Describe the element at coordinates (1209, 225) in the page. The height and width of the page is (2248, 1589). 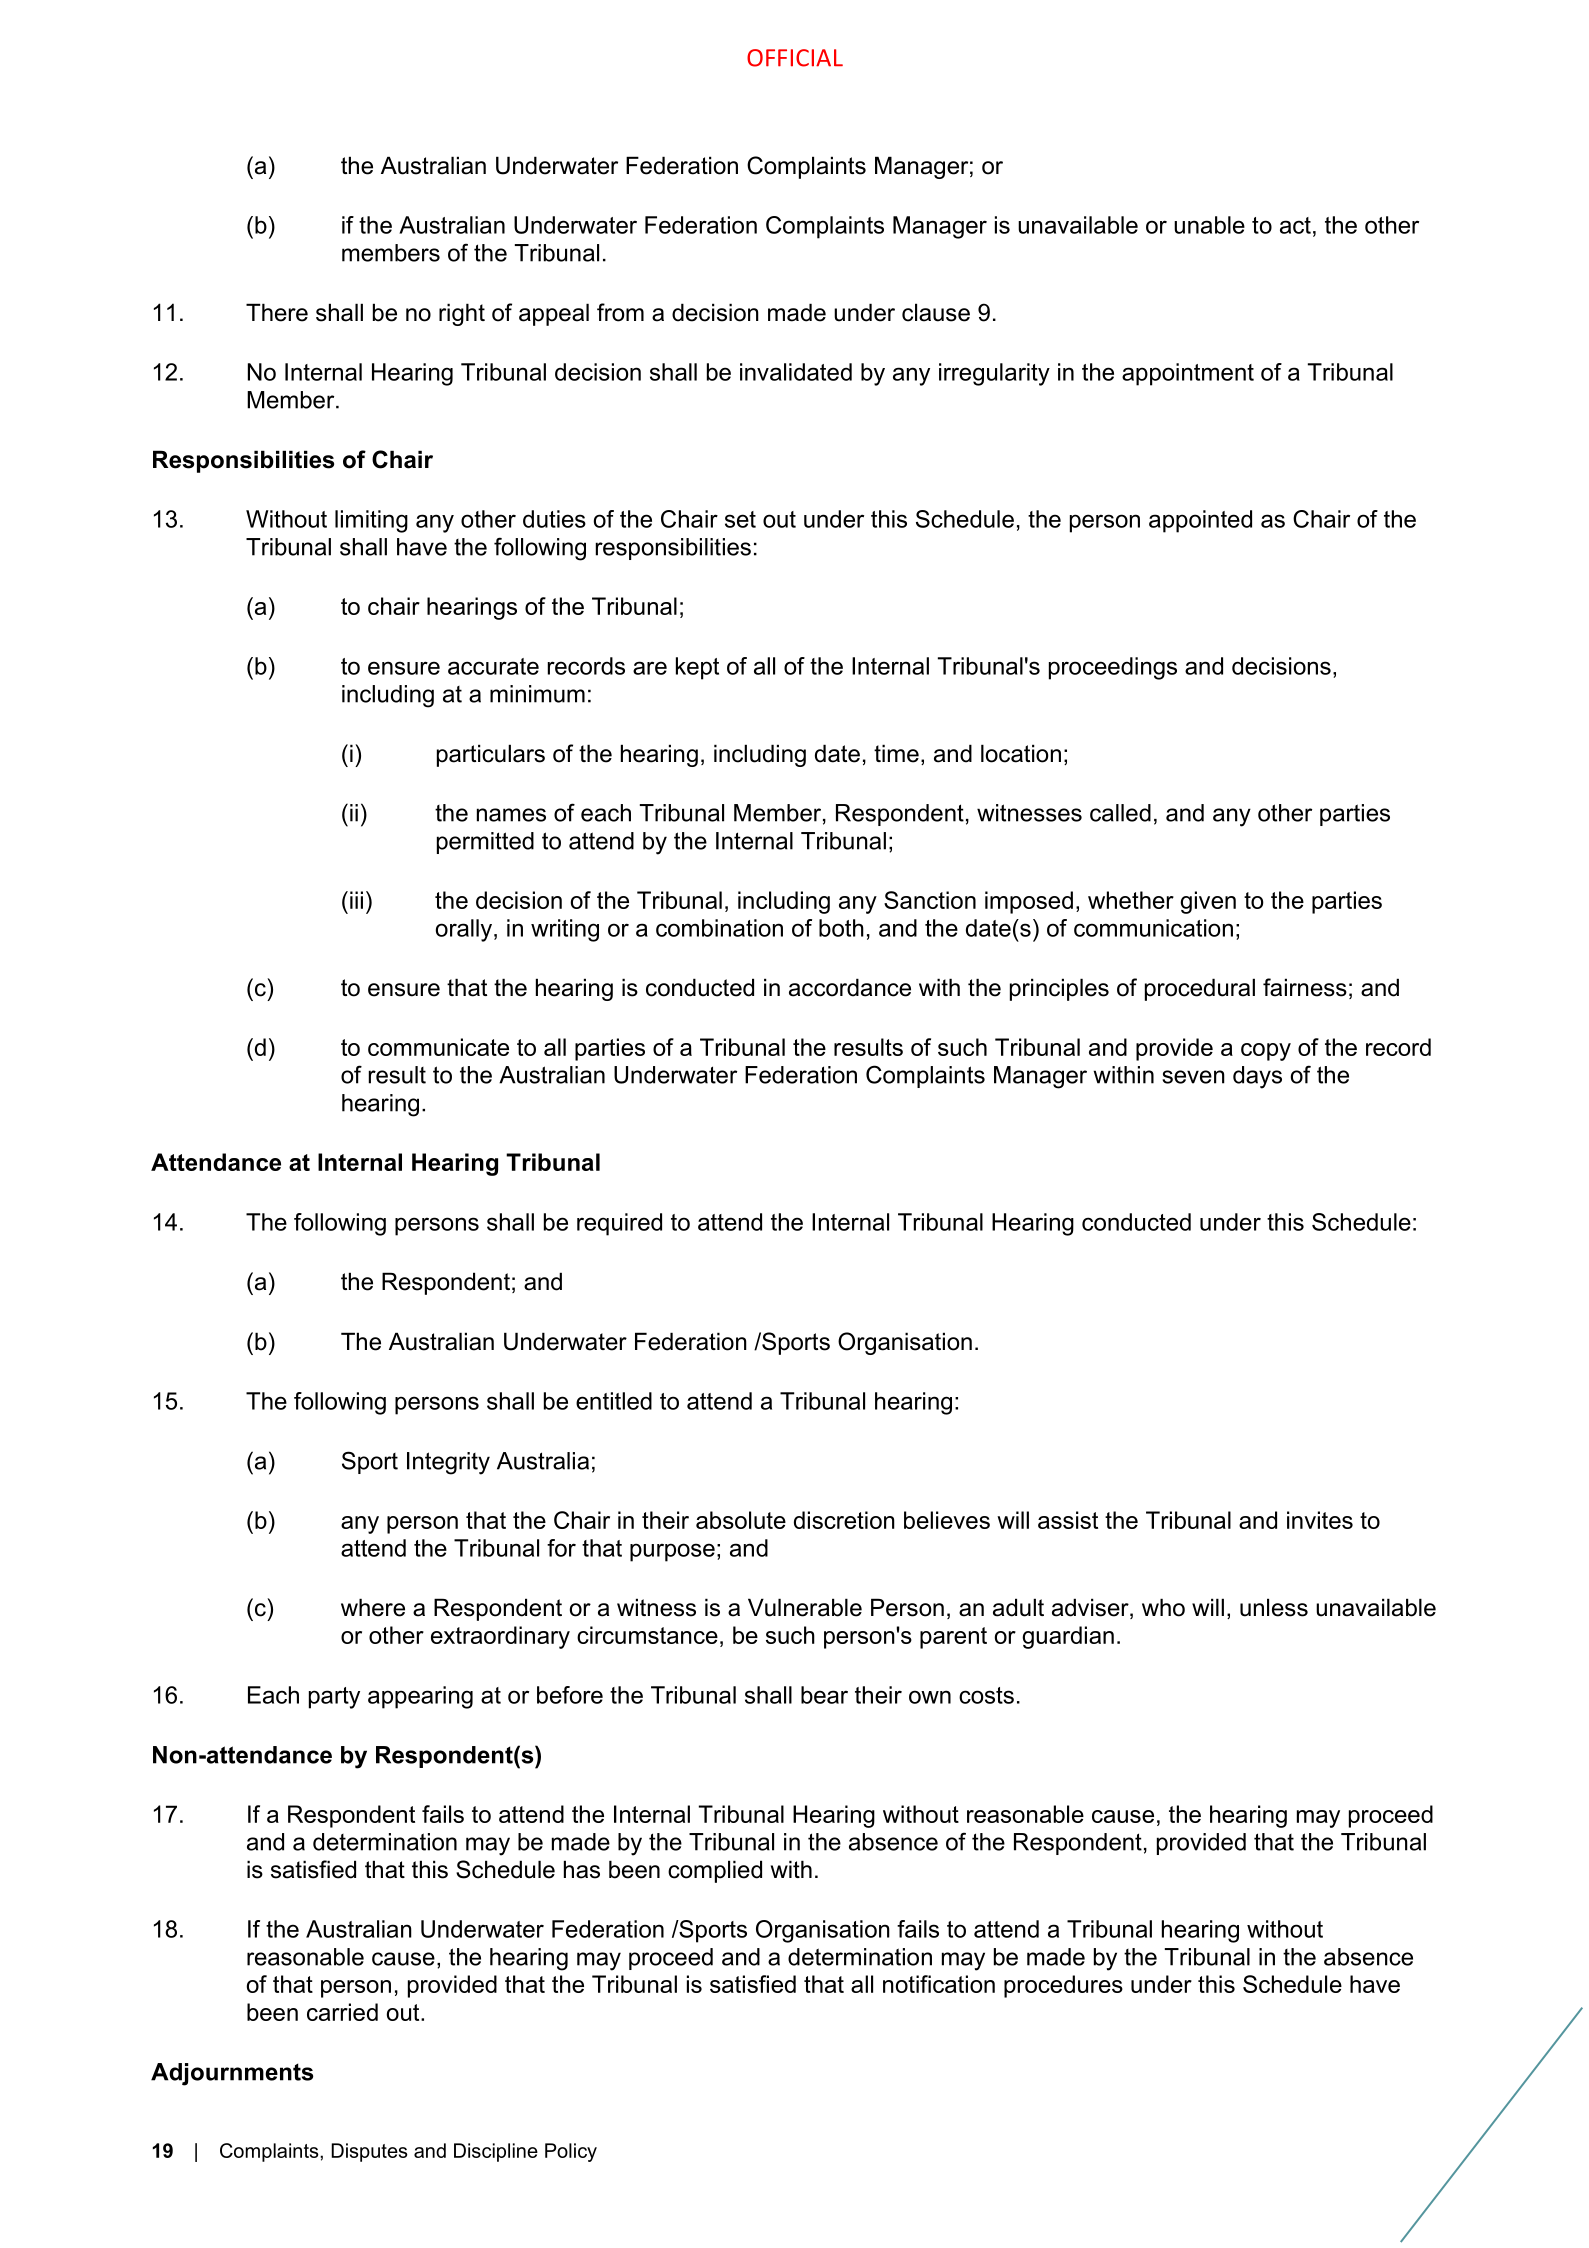
I see `unable` at that location.
